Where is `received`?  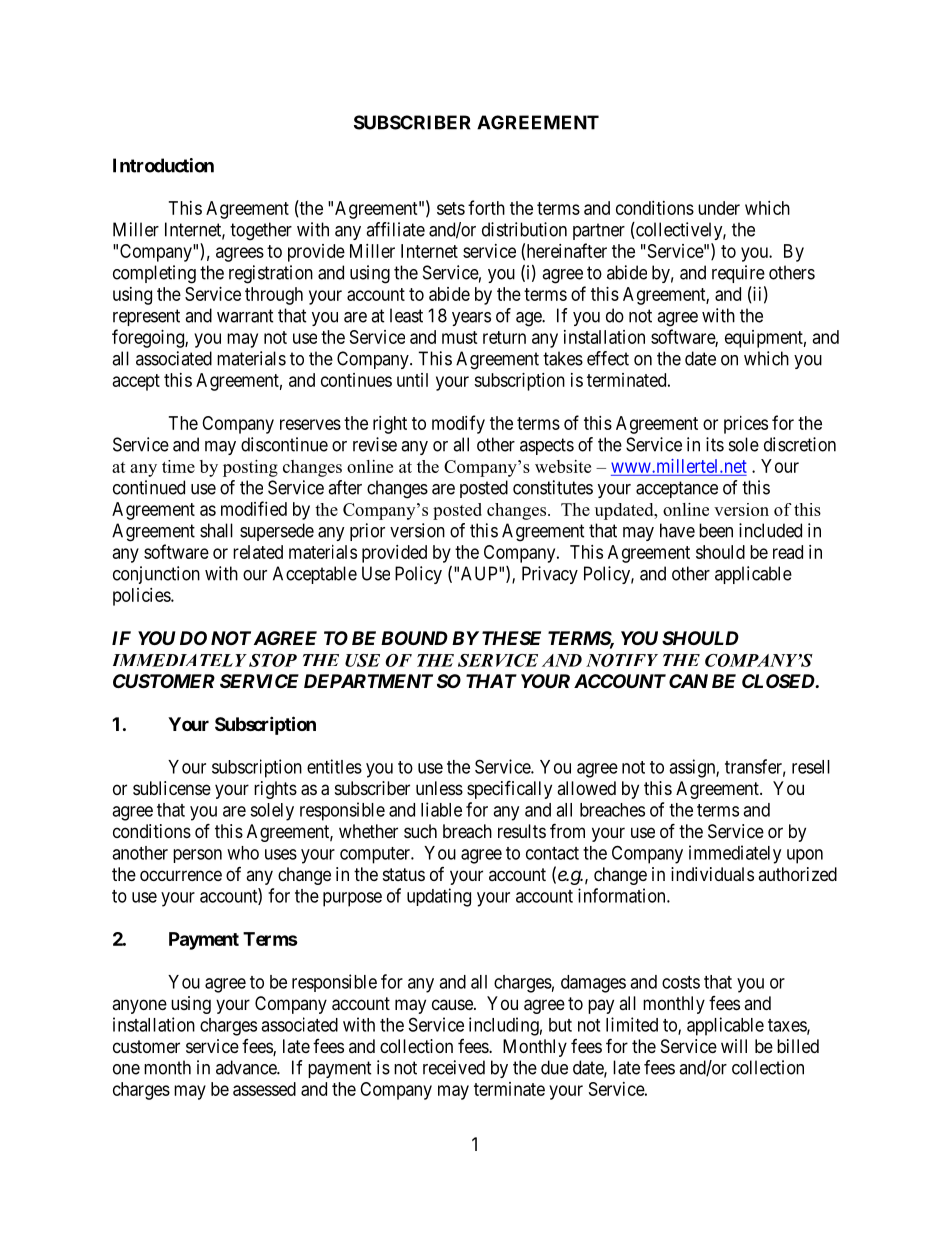
received is located at coordinates (454, 1067).
